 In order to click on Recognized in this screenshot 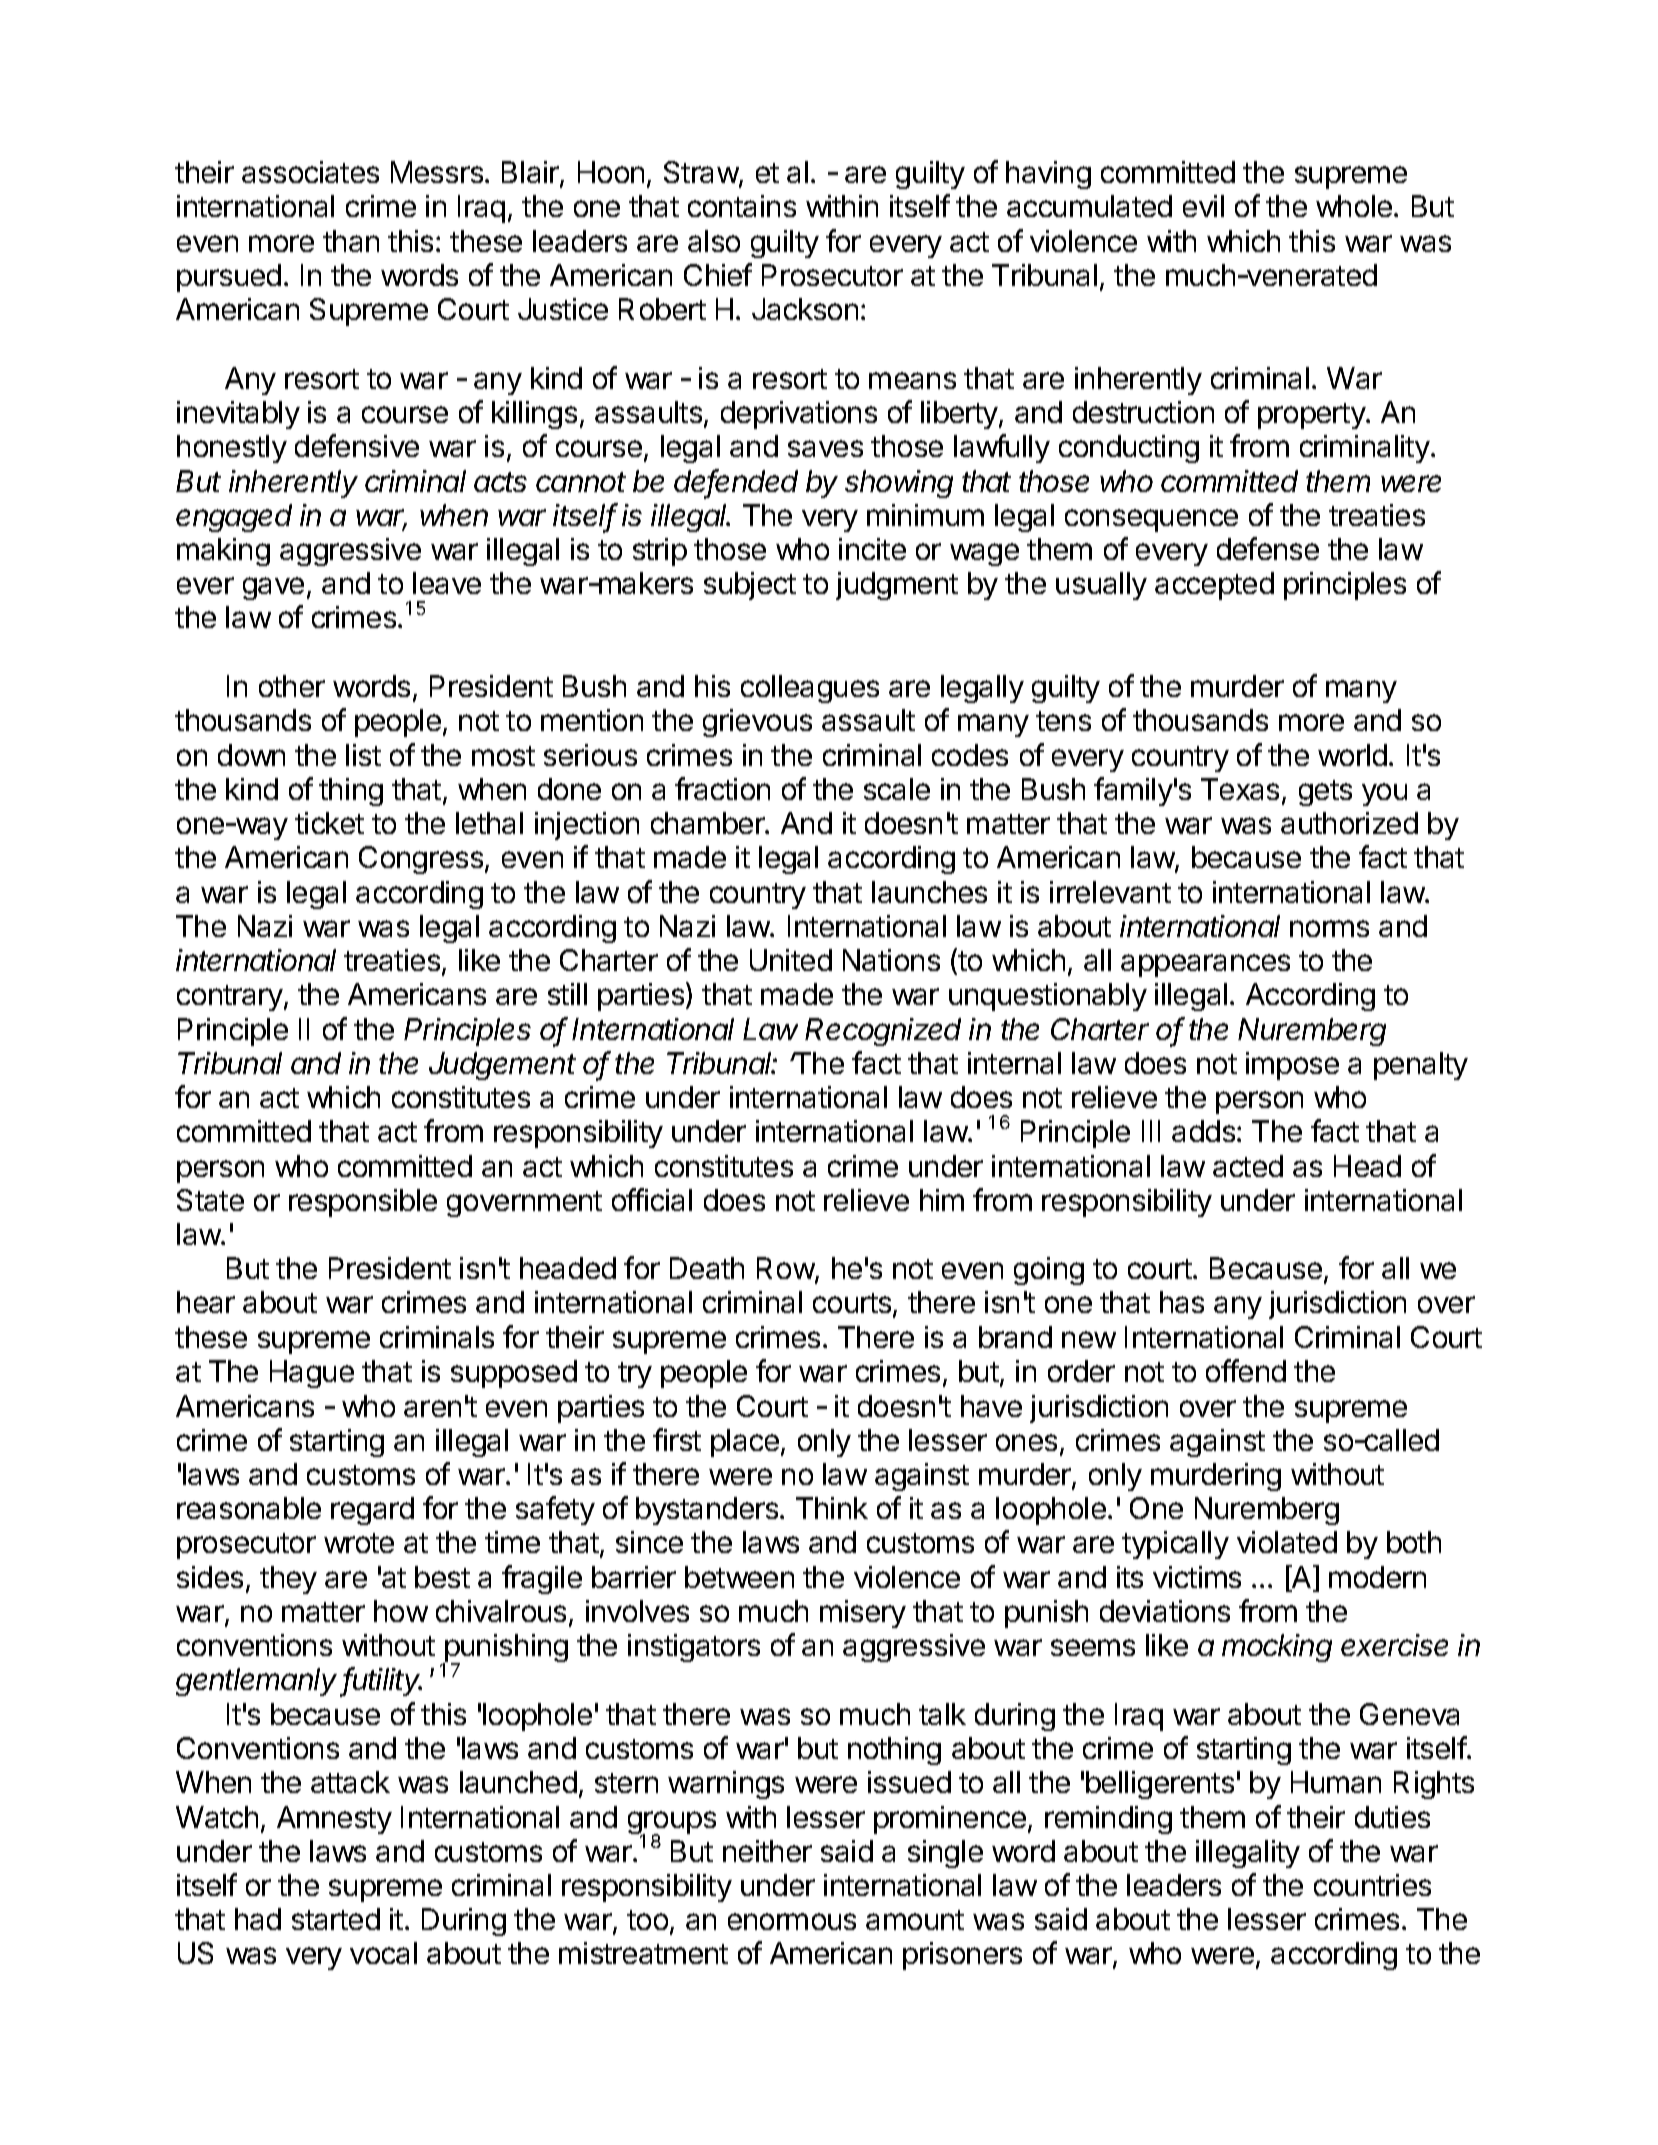, I will do `click(883, 1032)`.
